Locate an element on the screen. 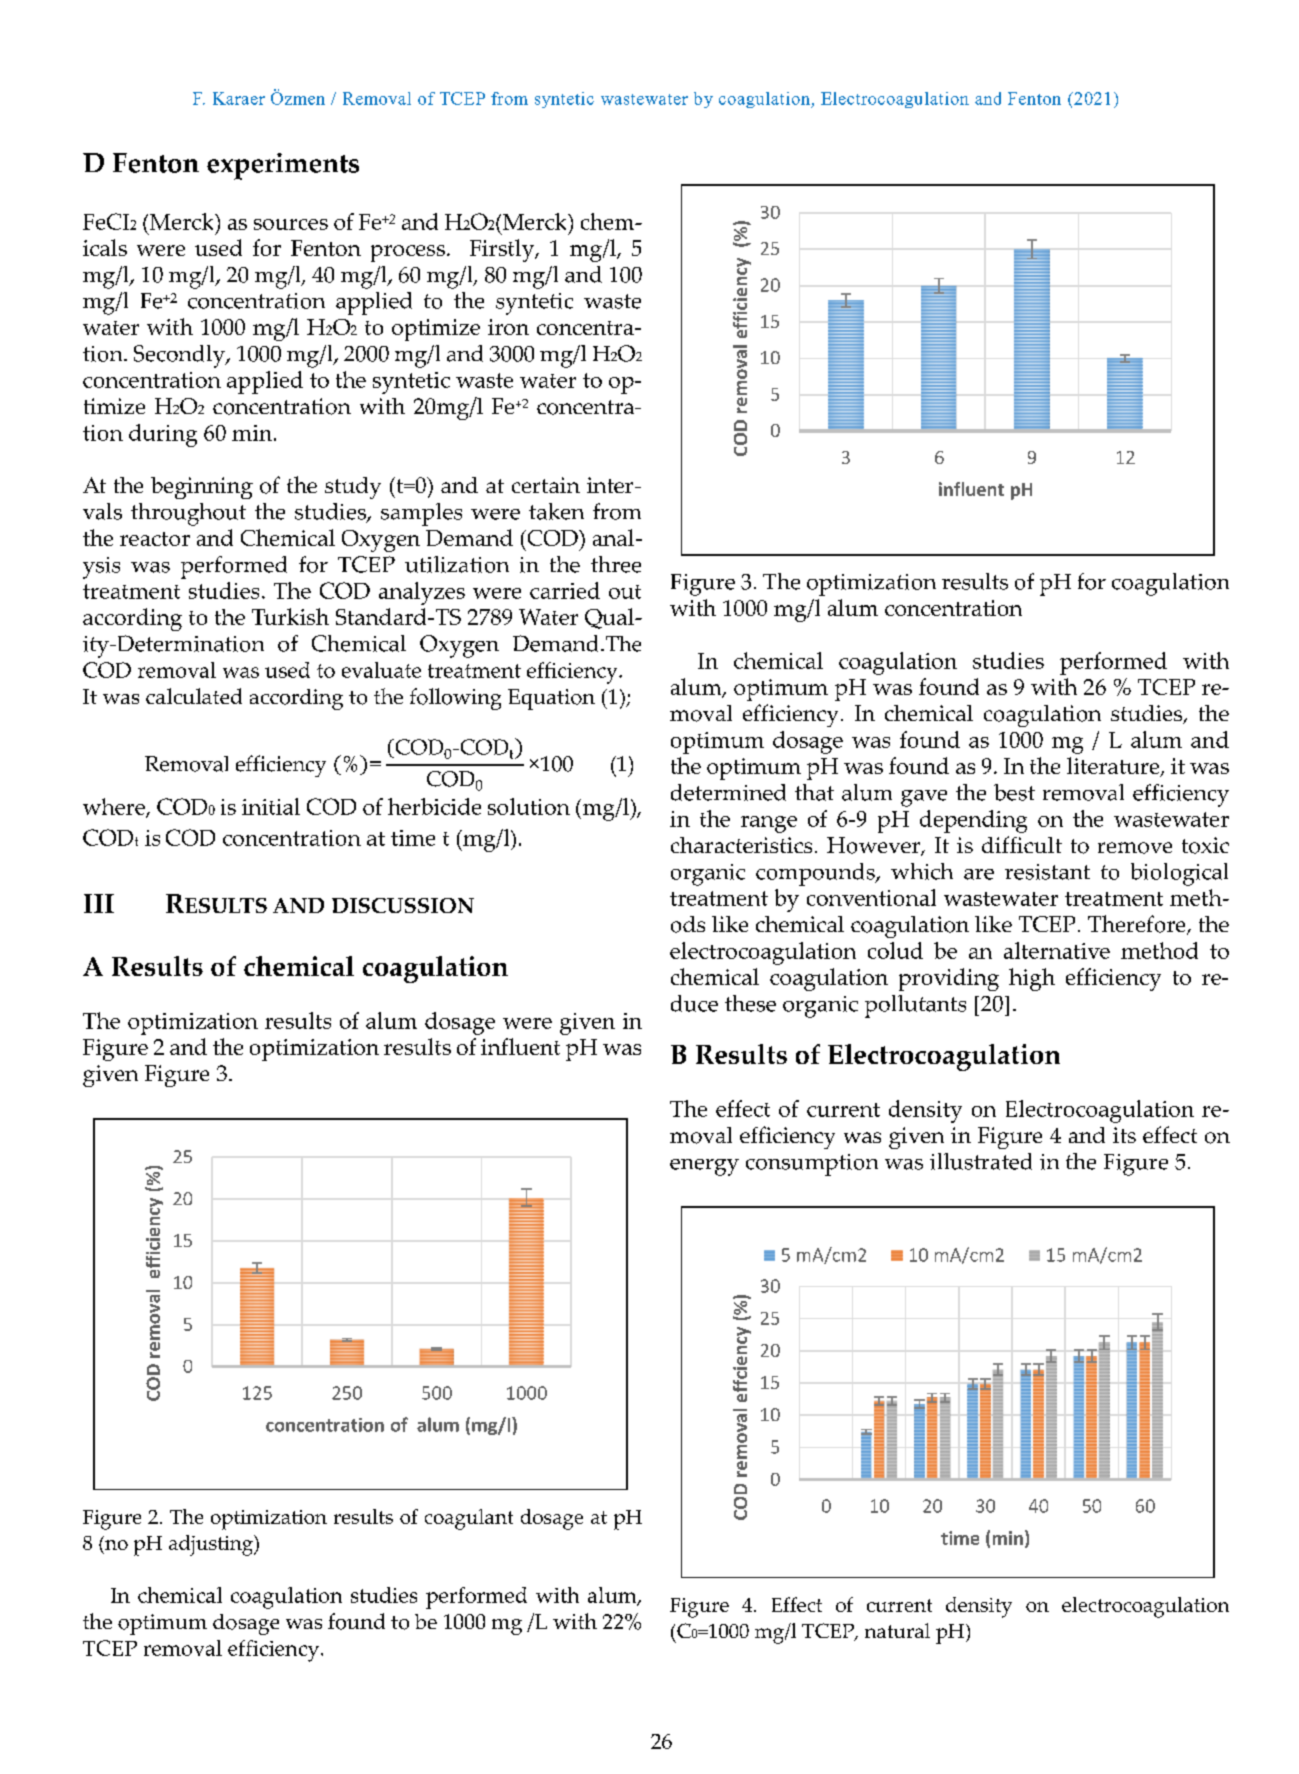 This screenshot has width=1299, height=1774. literature is located at coordinates (1114, 767).
